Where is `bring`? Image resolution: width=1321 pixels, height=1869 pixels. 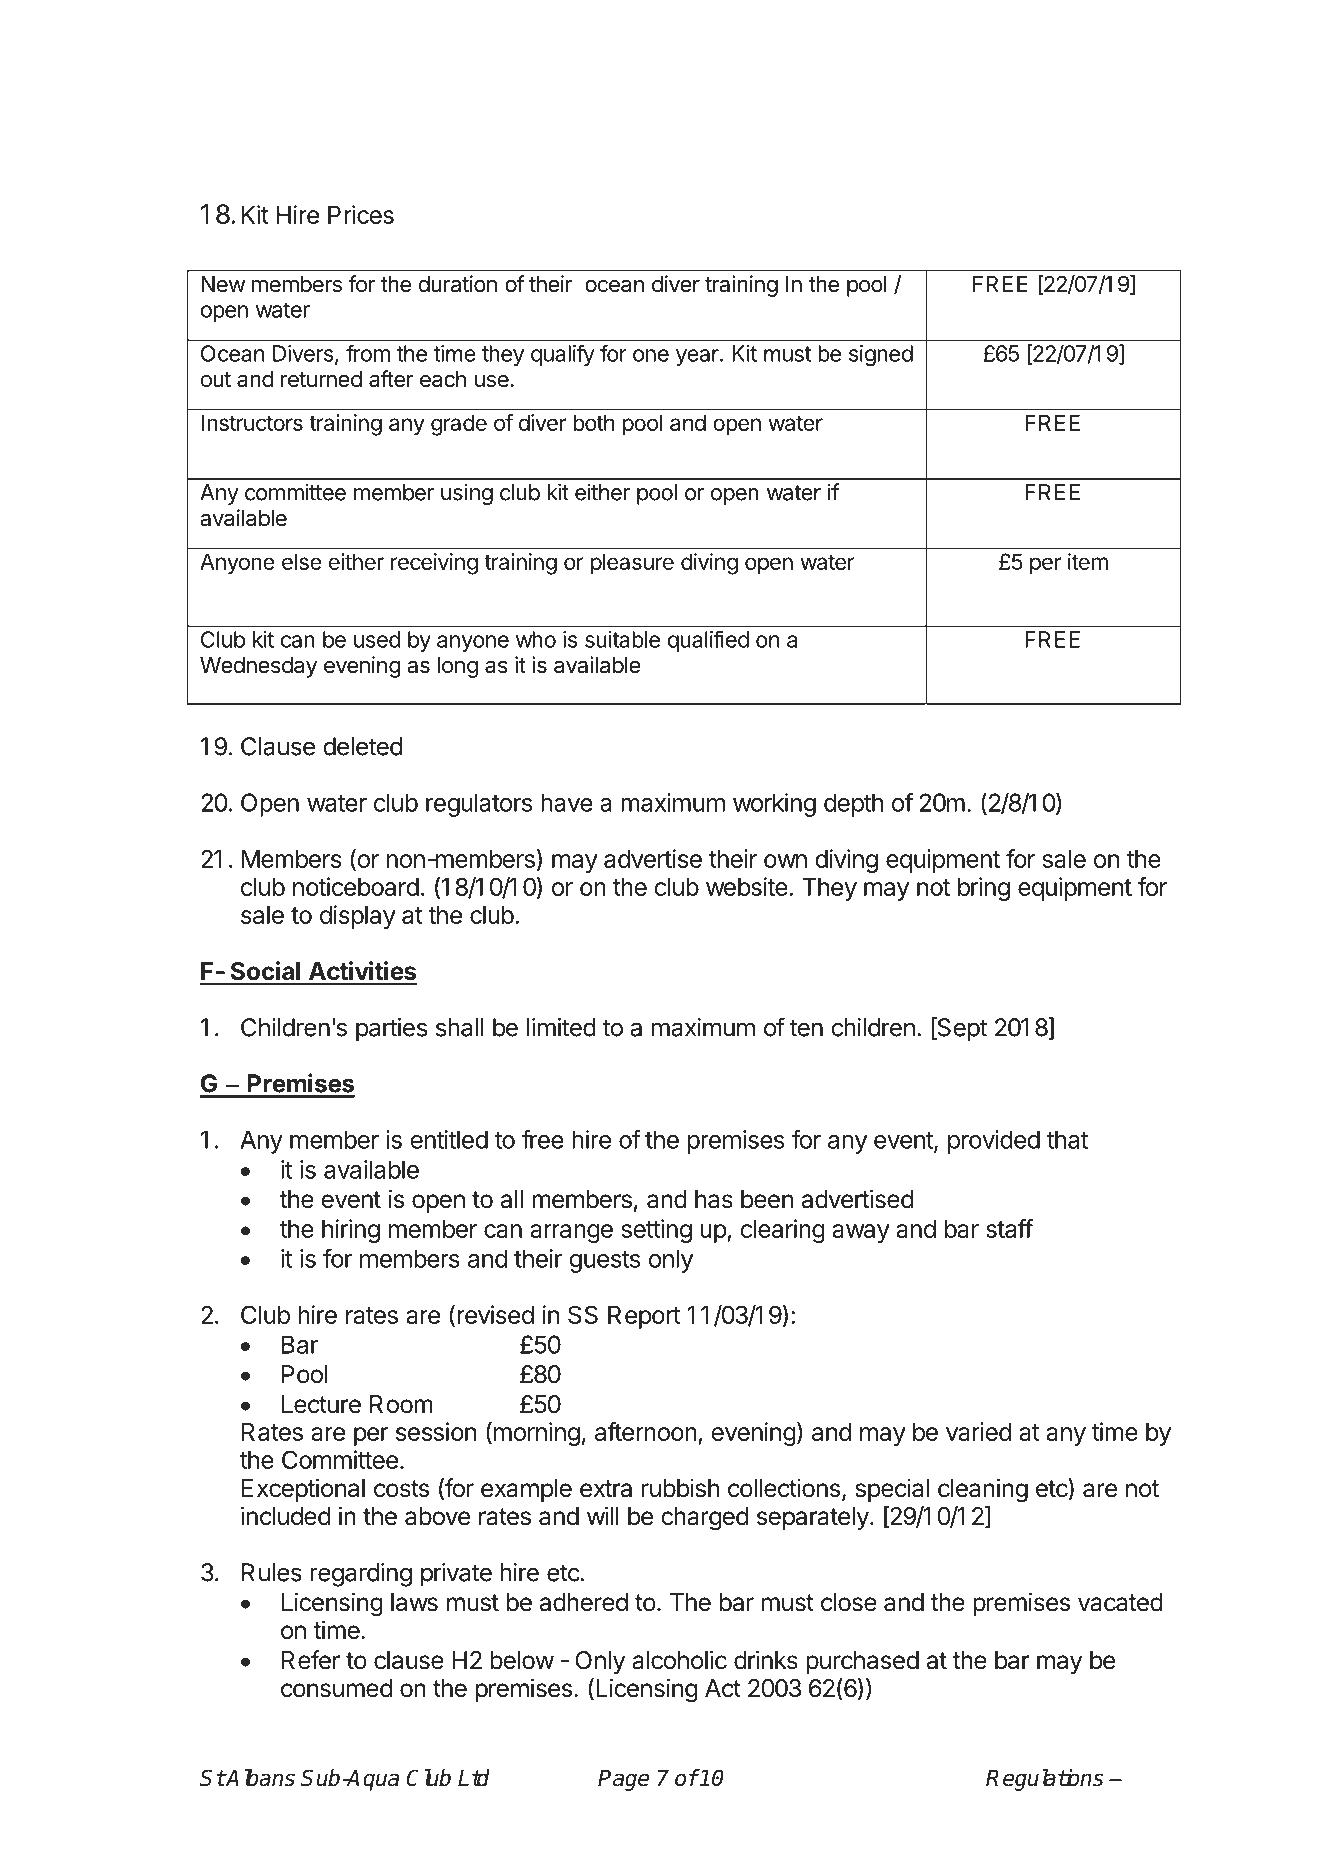 bring is located at coordinates (984, 889).
